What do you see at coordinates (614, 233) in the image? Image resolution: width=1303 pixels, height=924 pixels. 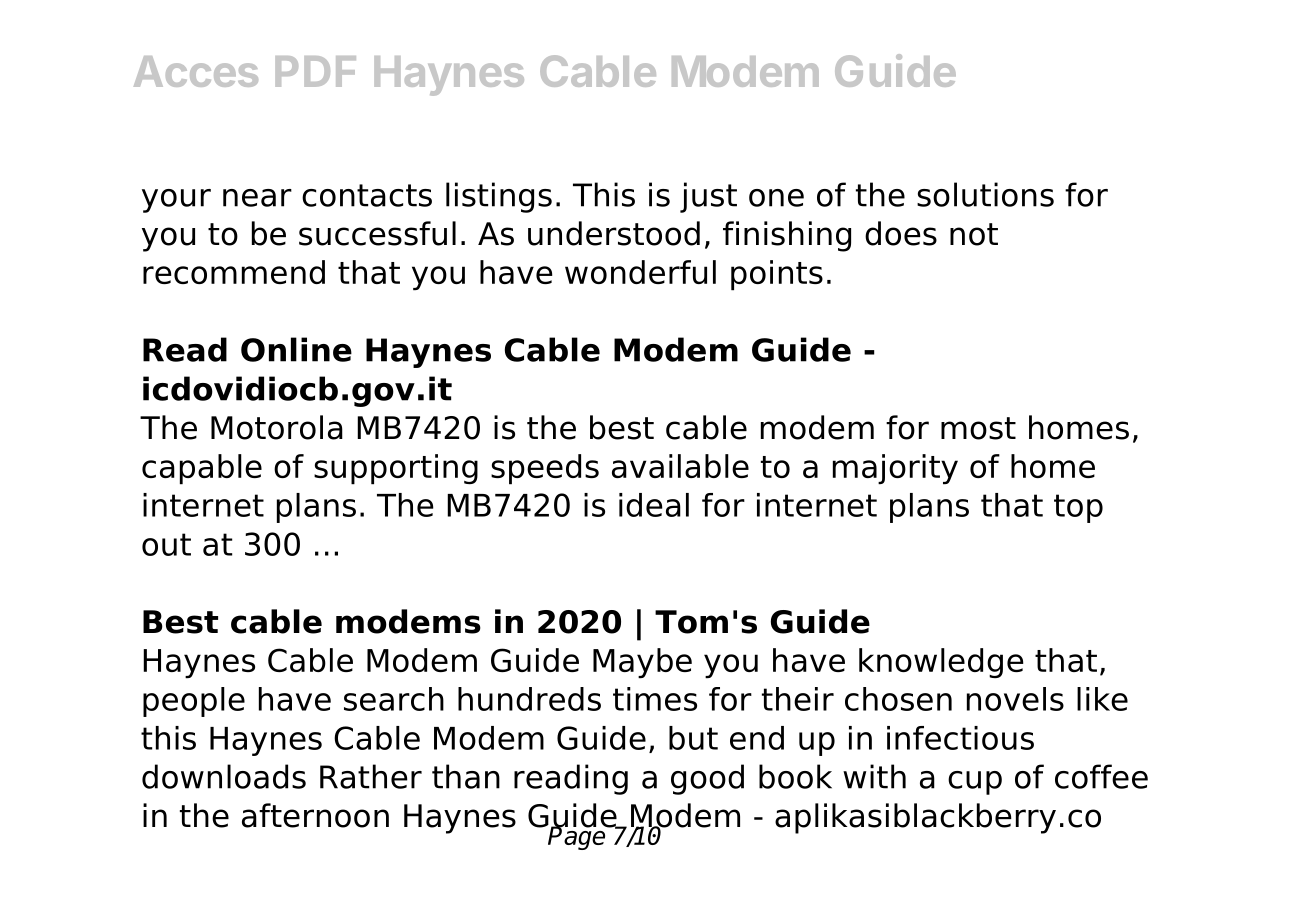 I see `understood` at bounding box center [614, 233].
